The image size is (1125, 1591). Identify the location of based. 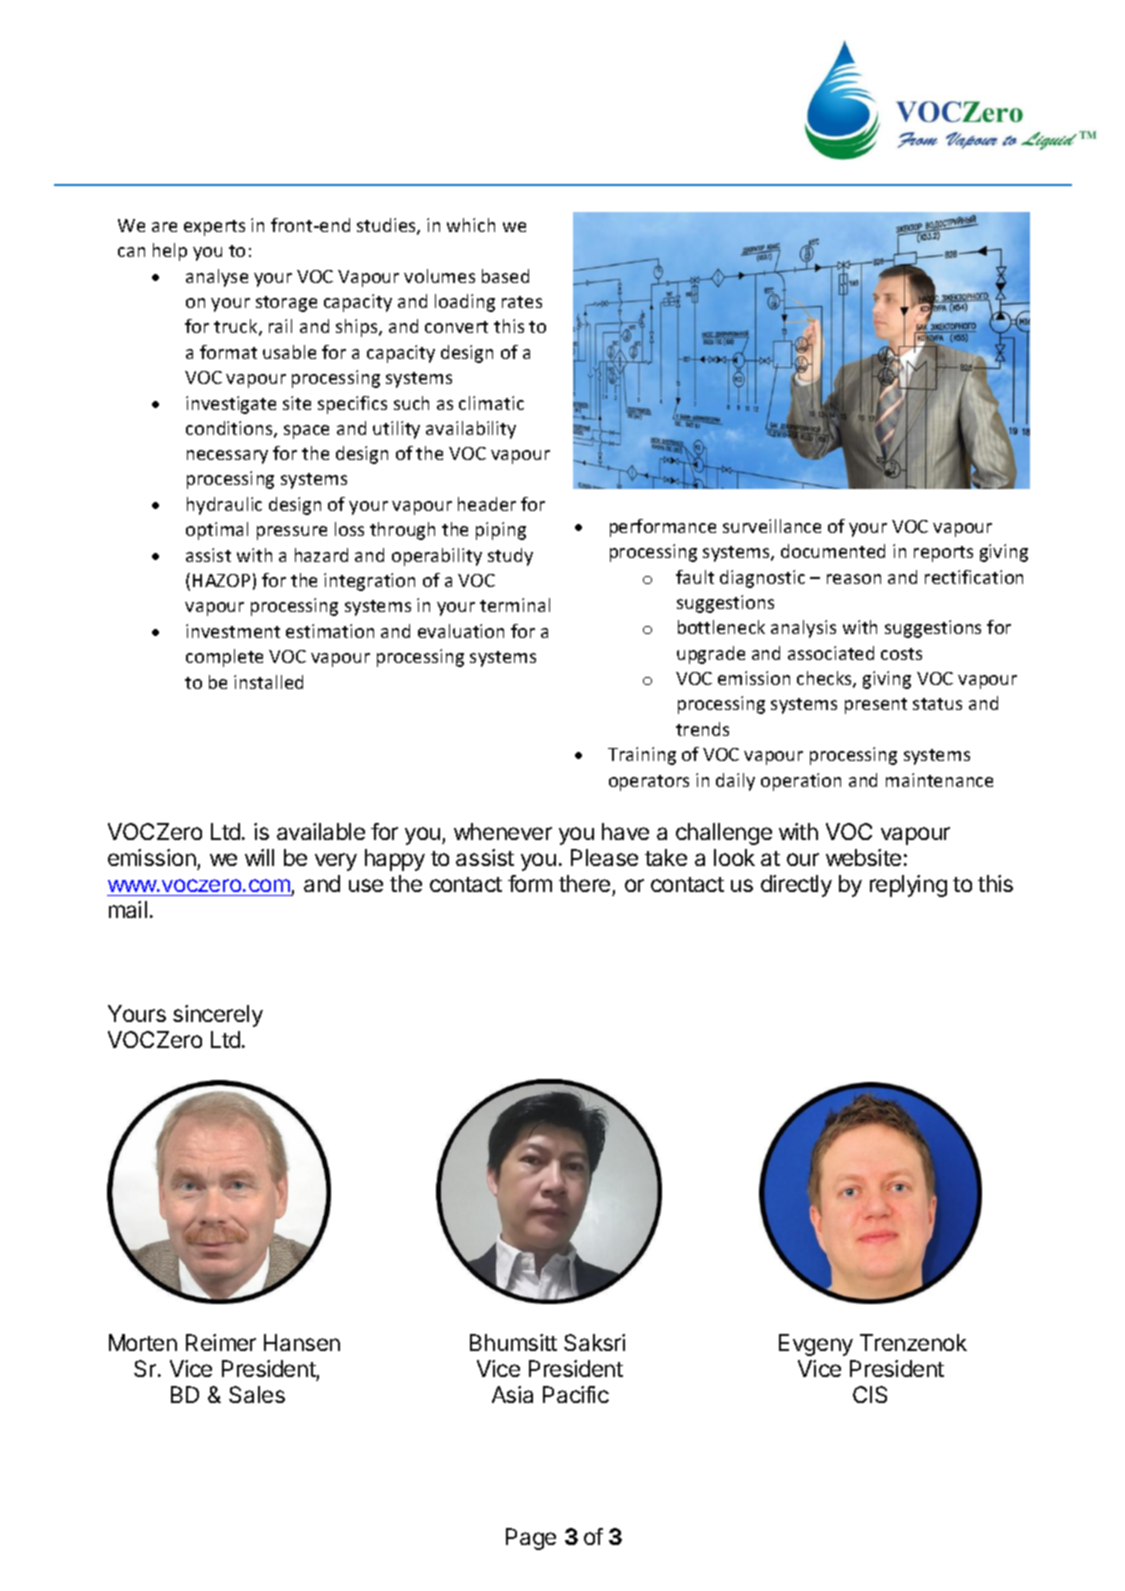
(505, 276).
